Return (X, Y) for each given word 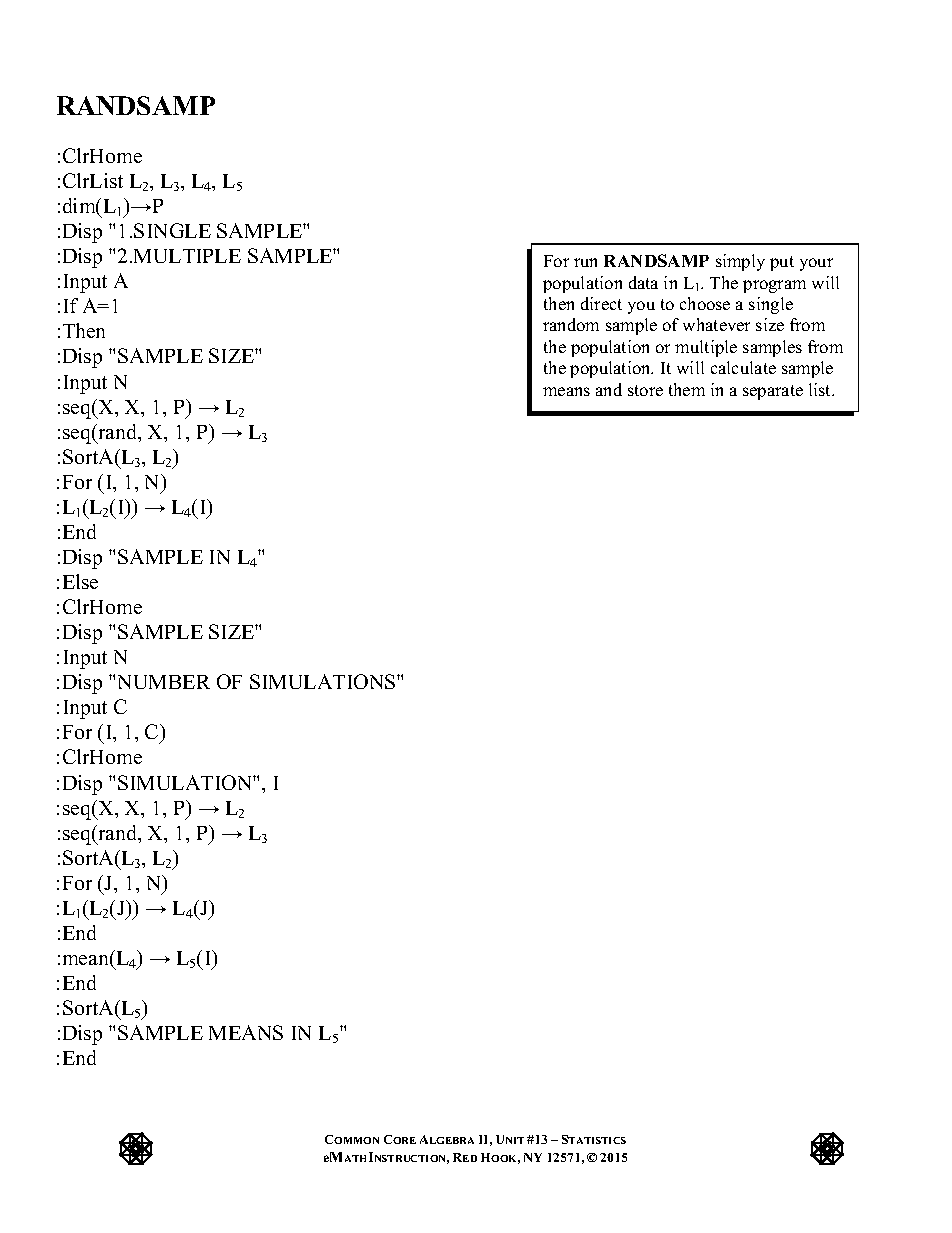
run (585, 262)
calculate (743, 367)
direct (601, 303)
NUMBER (164, 682)
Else (80, 581)
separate (773, 392)
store (645, 390)
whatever (716, 324)
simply (740, 262)
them (687, 389)
